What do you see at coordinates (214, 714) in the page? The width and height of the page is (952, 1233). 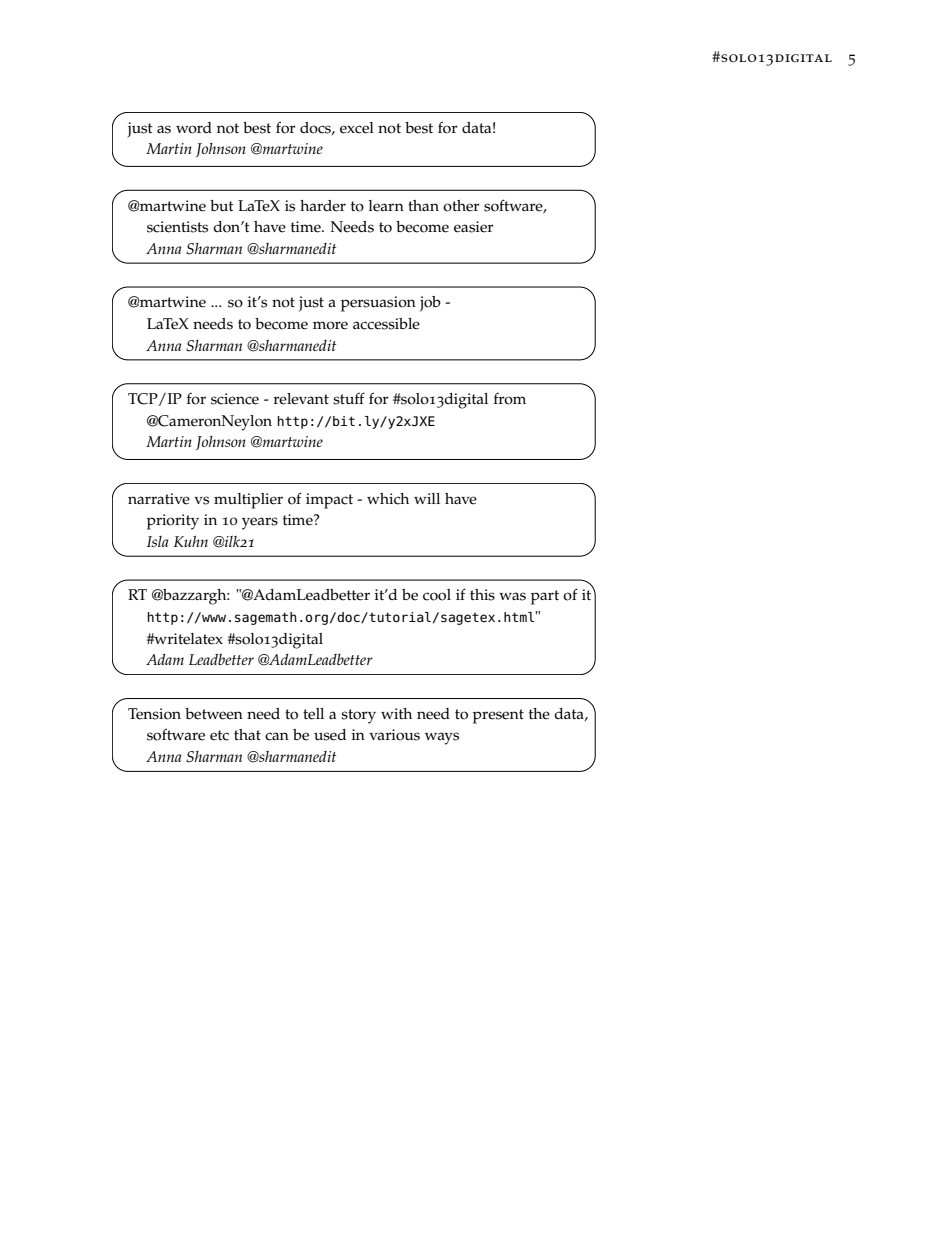 I see `between` at bounding box center [214, 714].
